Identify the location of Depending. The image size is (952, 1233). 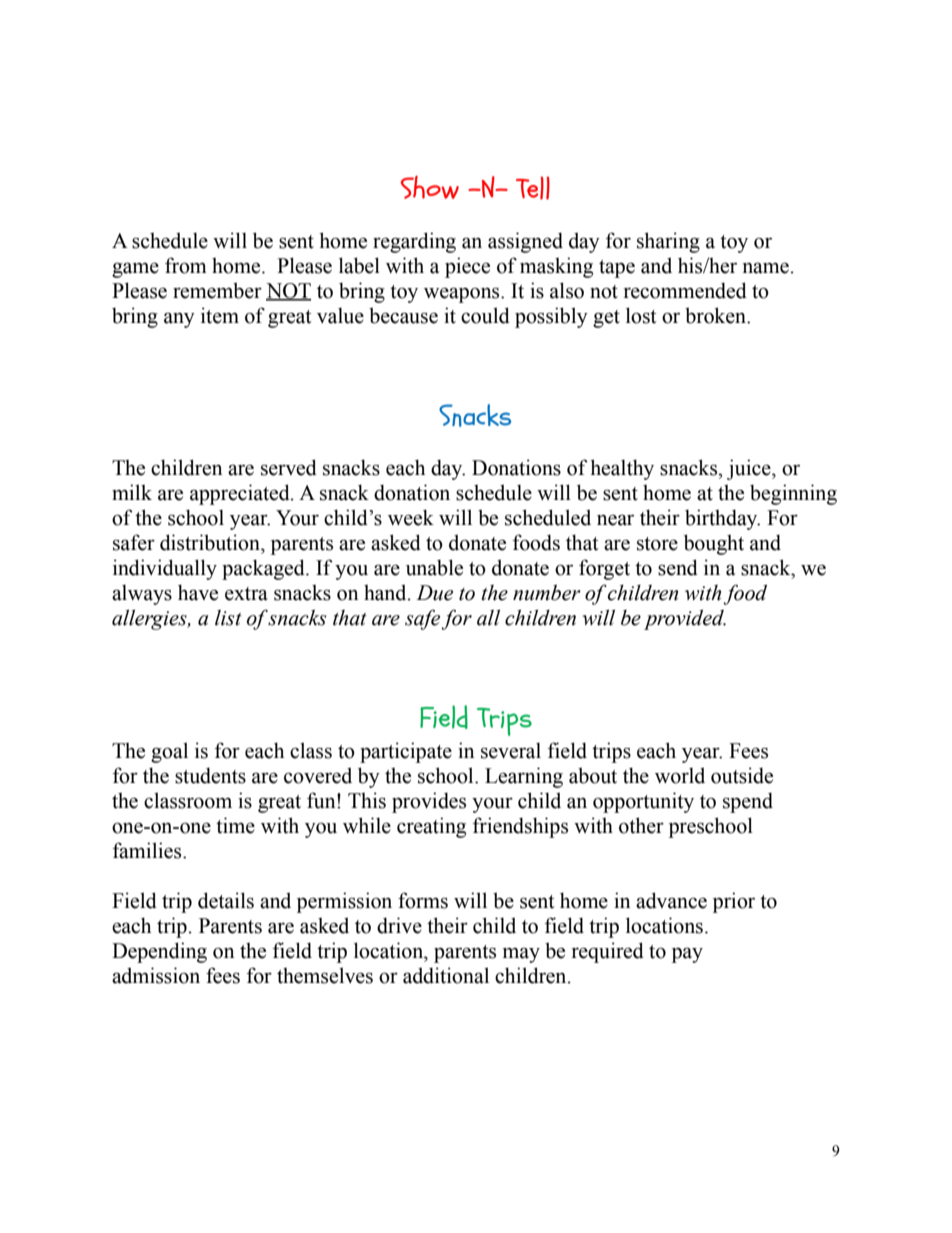
(159, 952).
